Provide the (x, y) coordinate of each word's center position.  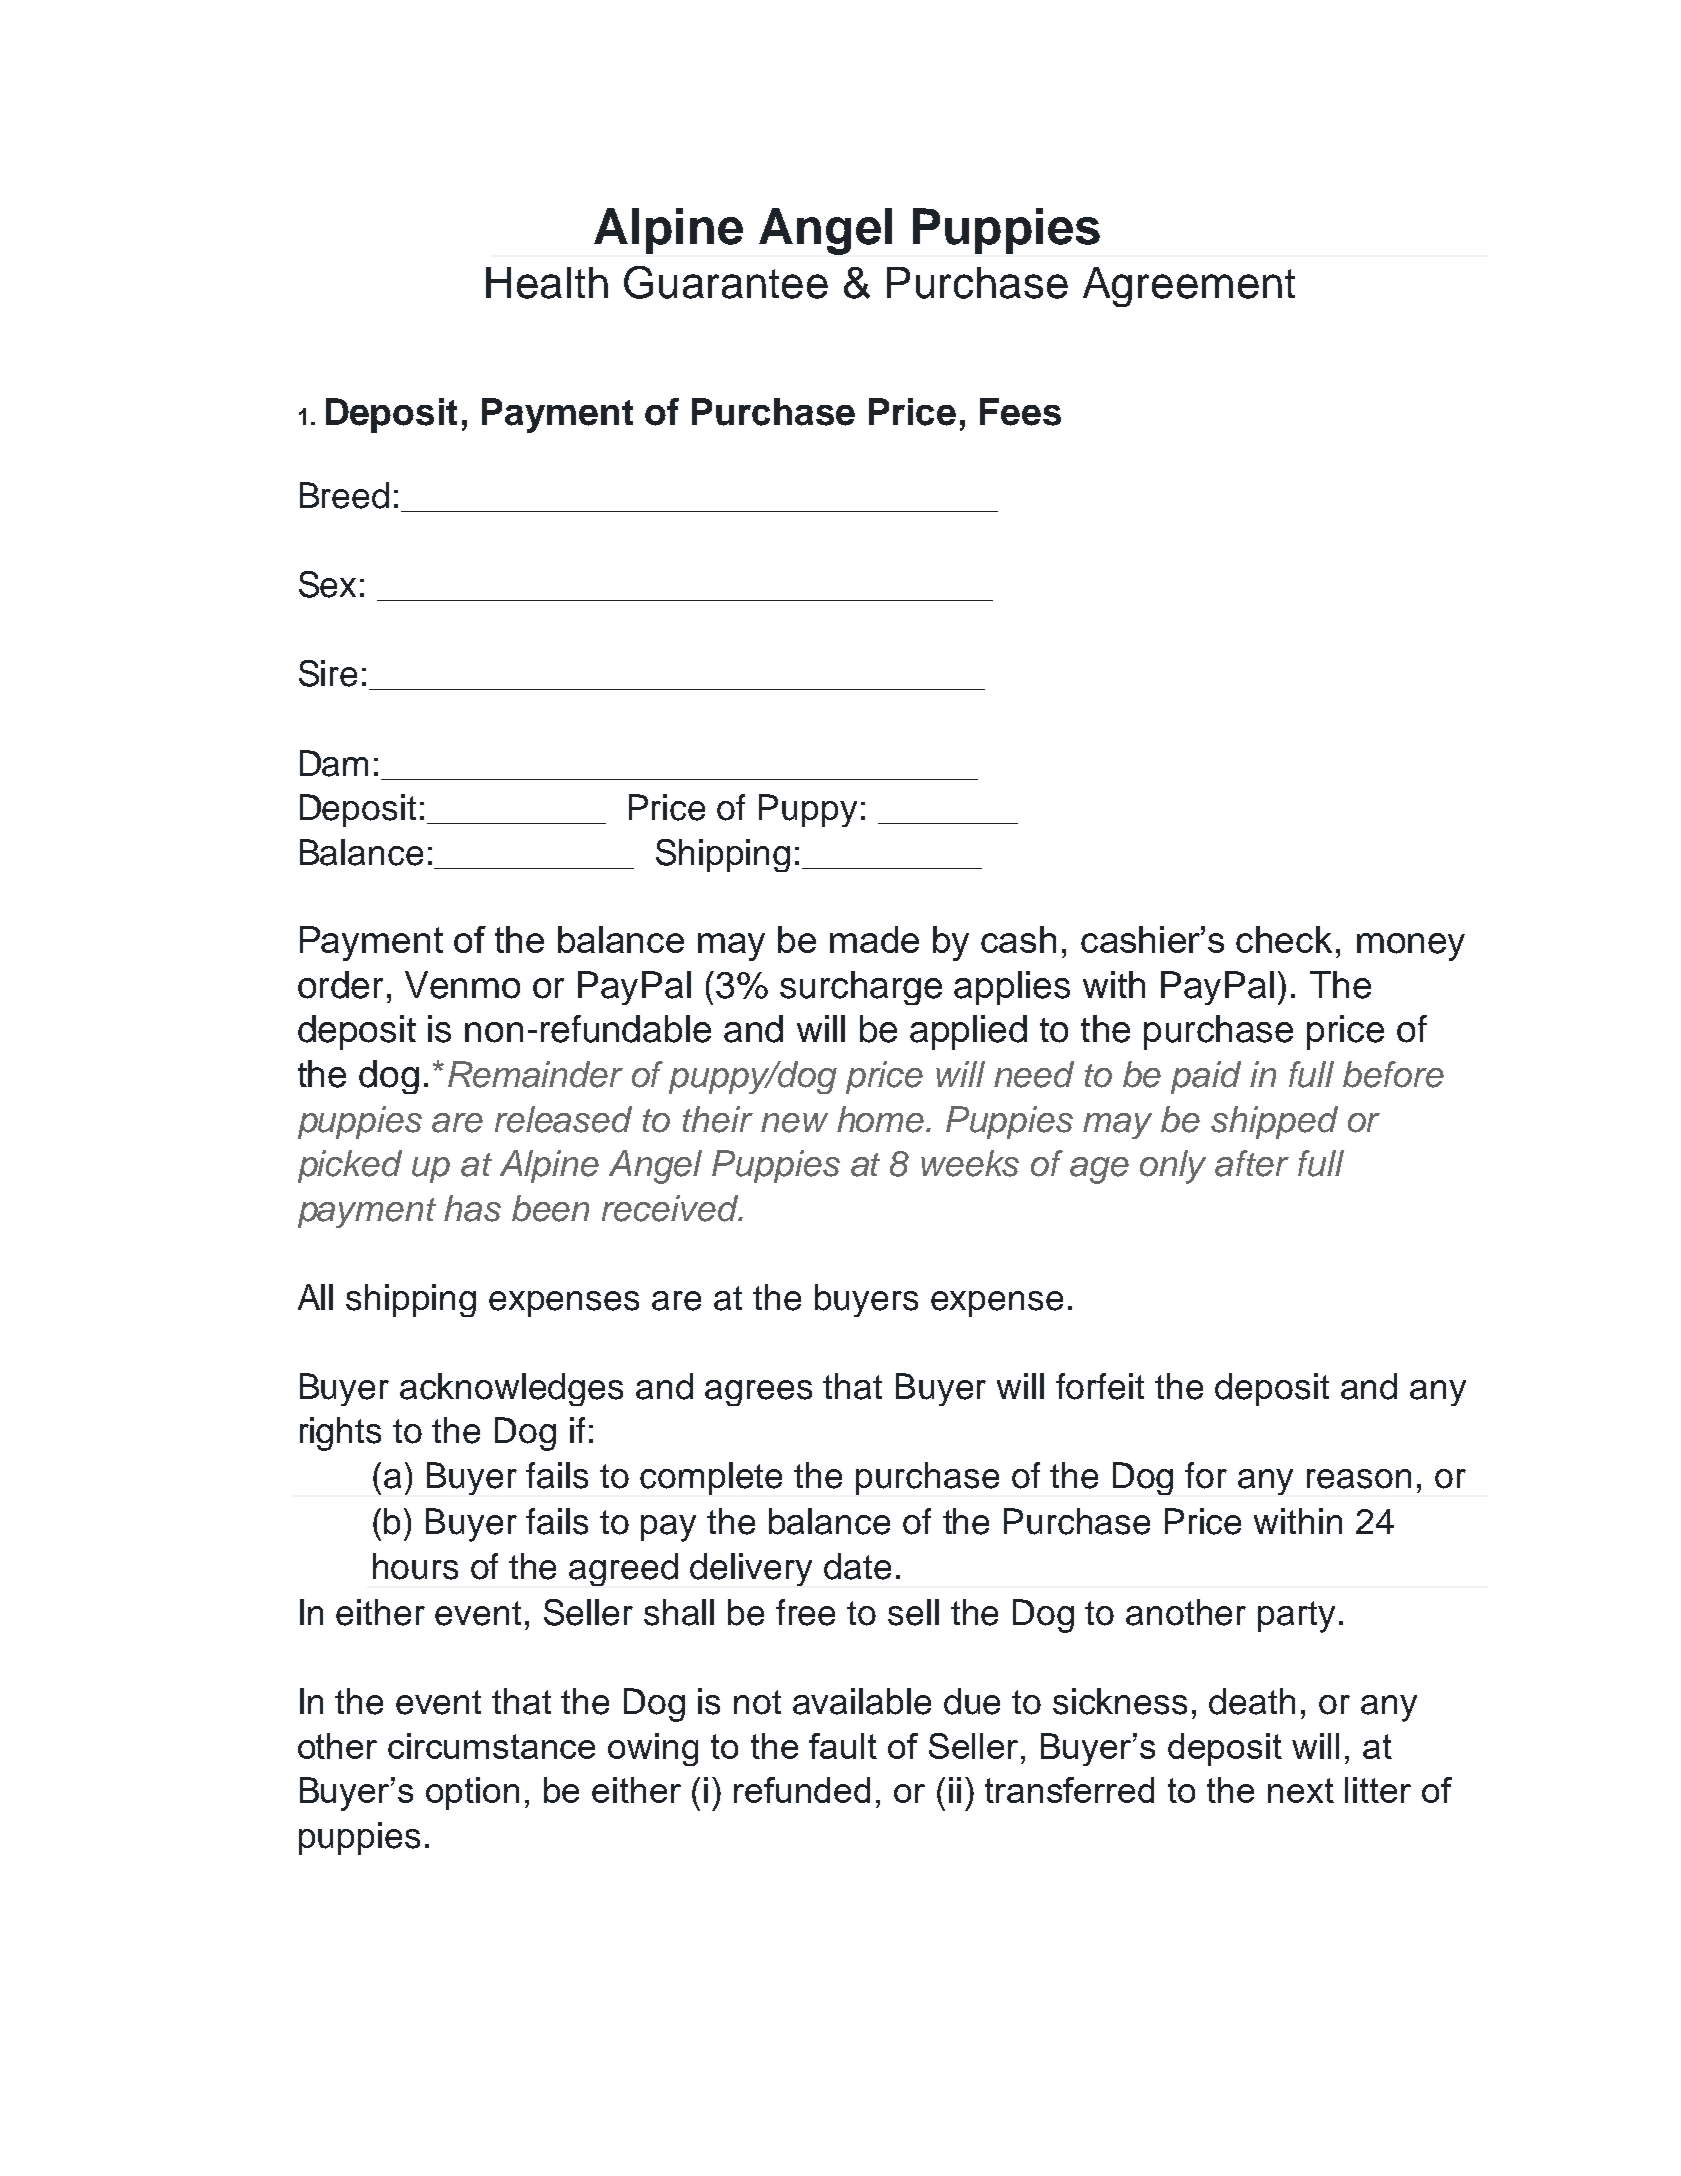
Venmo (462, 985)
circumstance (491, 1746)
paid (1206, 1077)
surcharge (861, 988)
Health (547, 283)
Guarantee (726, 282)
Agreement (1189, 287)
